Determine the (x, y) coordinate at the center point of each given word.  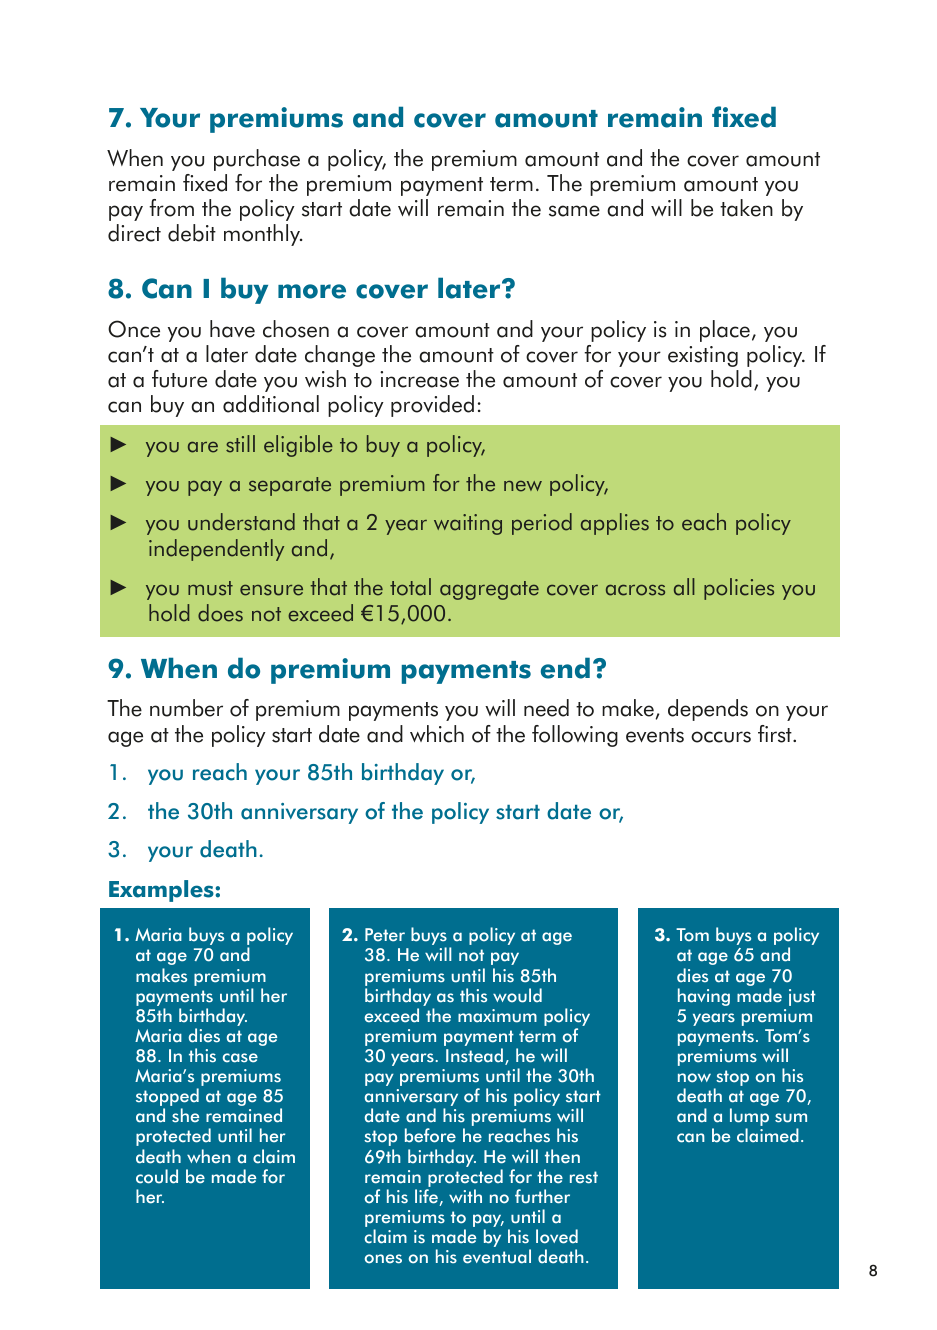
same (574, 211)
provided (432, 406)
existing (703, 356)
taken (746, 208)
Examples (162, 891)
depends (708, 710)
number (186, 708)
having (704, 997)
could (157, 1176)
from (171, 208)
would (517, 995)
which (437, 734)
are (203, 447)
